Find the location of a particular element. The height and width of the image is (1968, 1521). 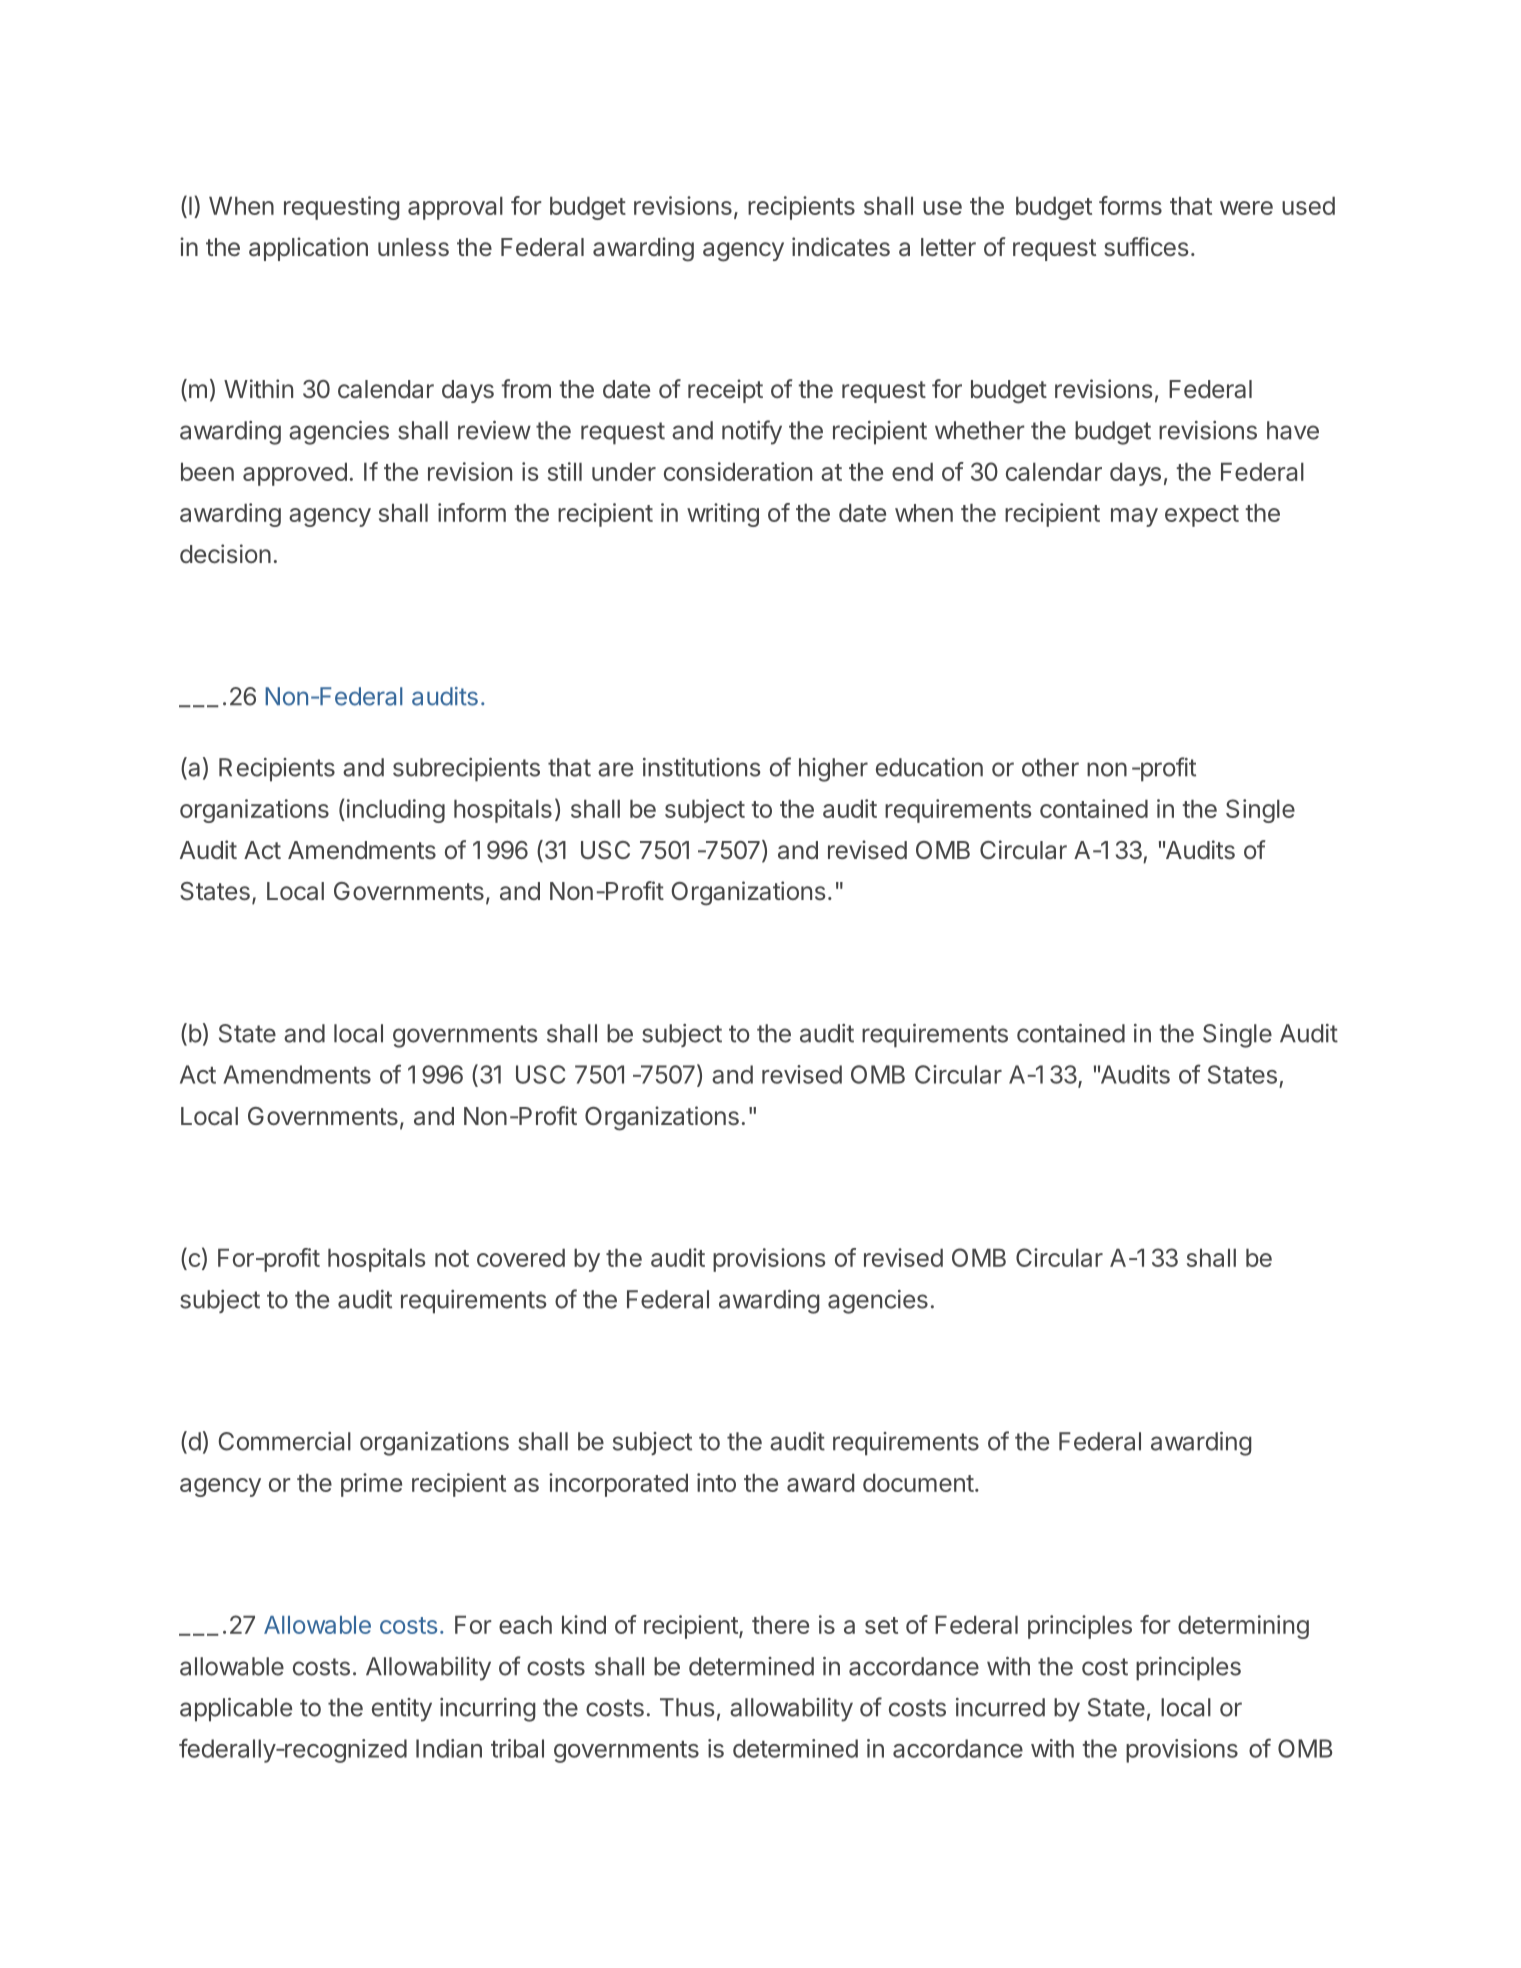

suffices is located at coordinates (1146, 247).
